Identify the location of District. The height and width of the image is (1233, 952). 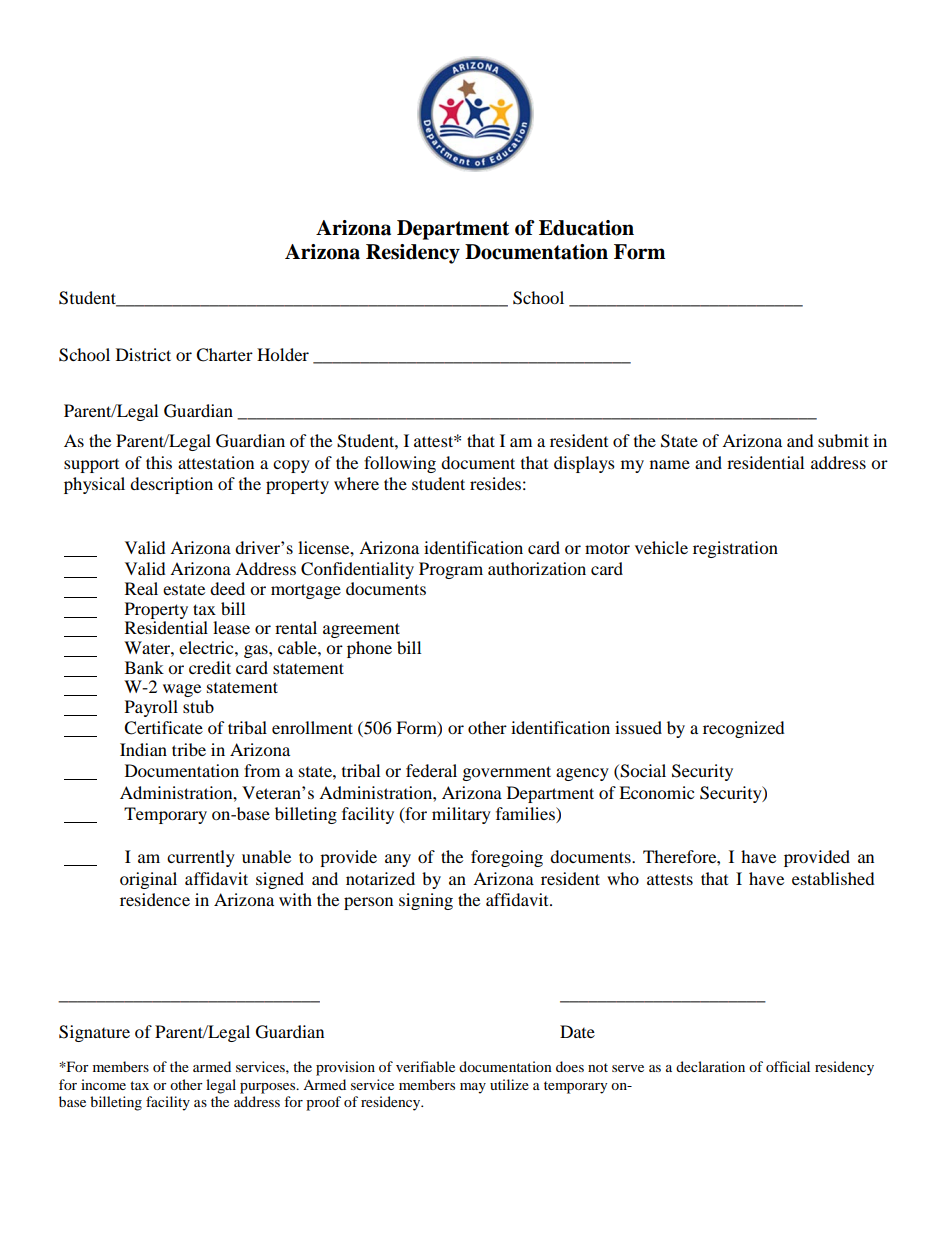
(143, 354).
